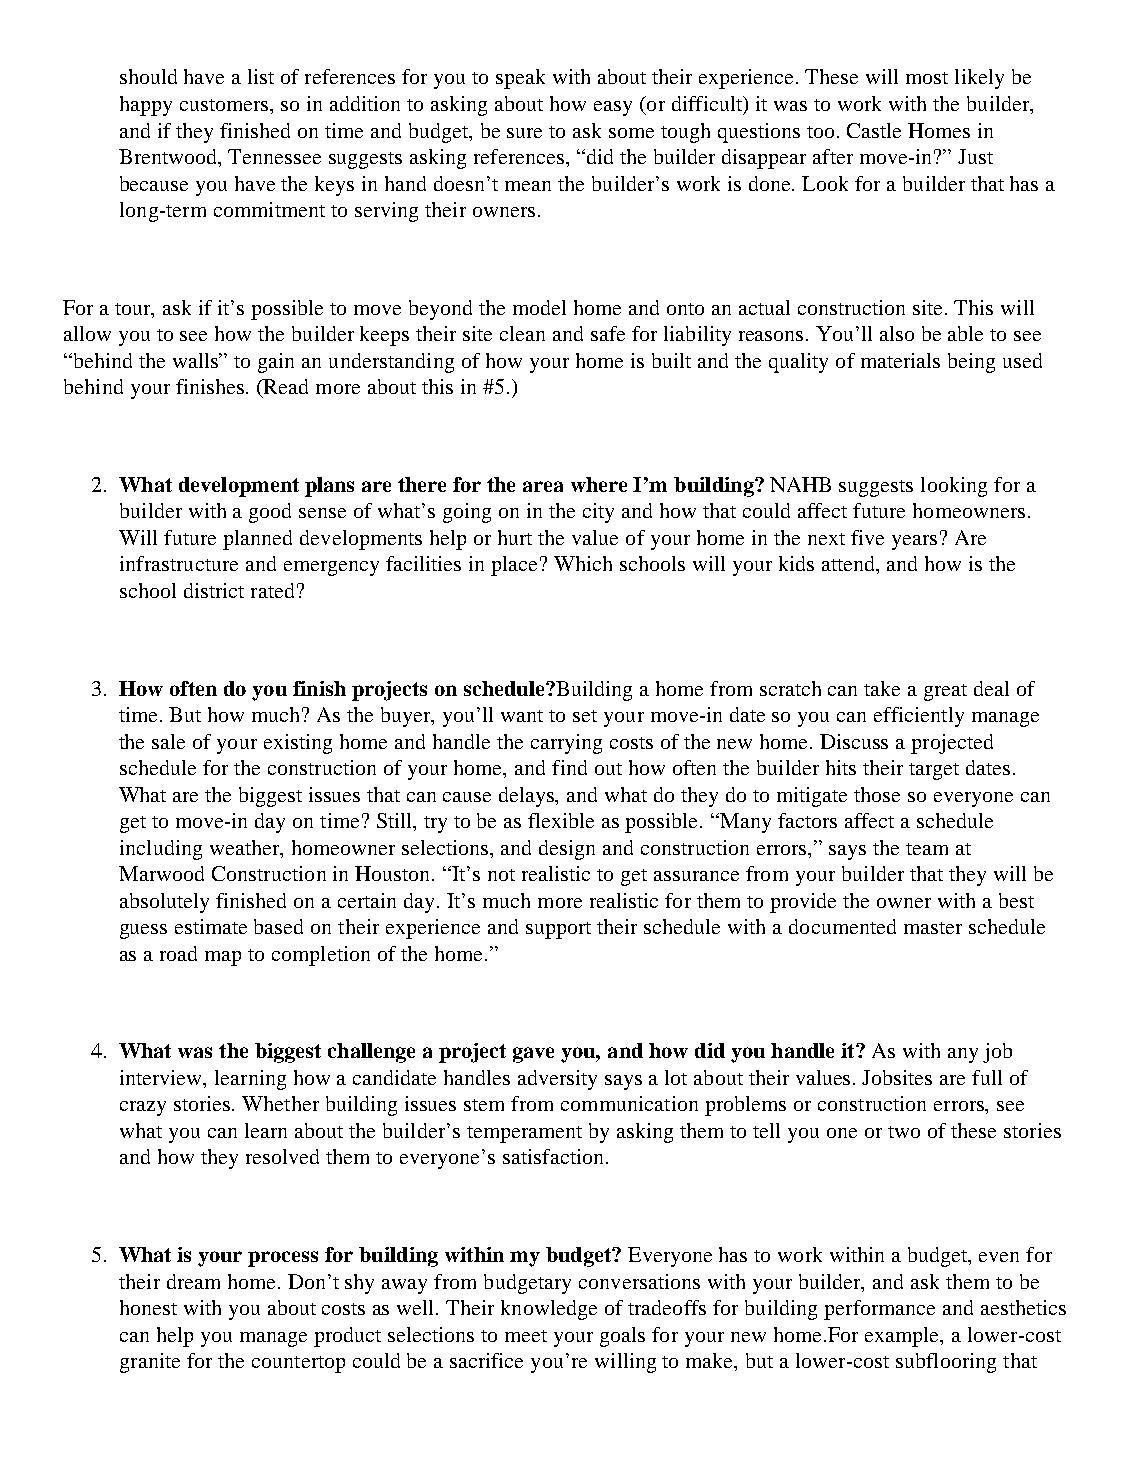  I want to click on most, so click(927, 78).
